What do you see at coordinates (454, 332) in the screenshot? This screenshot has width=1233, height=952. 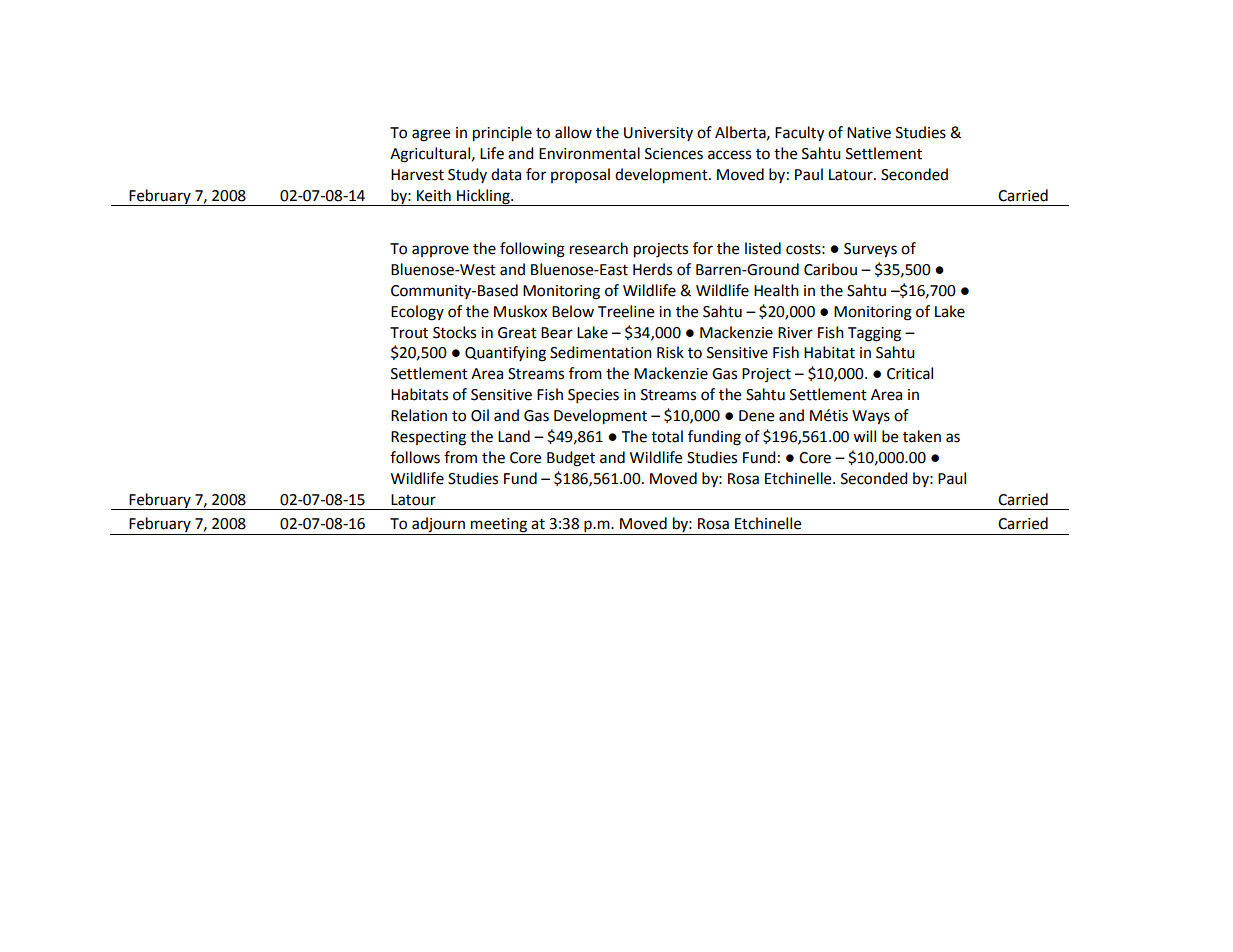 I see `Stocks` at bounding box center [454, 332].
